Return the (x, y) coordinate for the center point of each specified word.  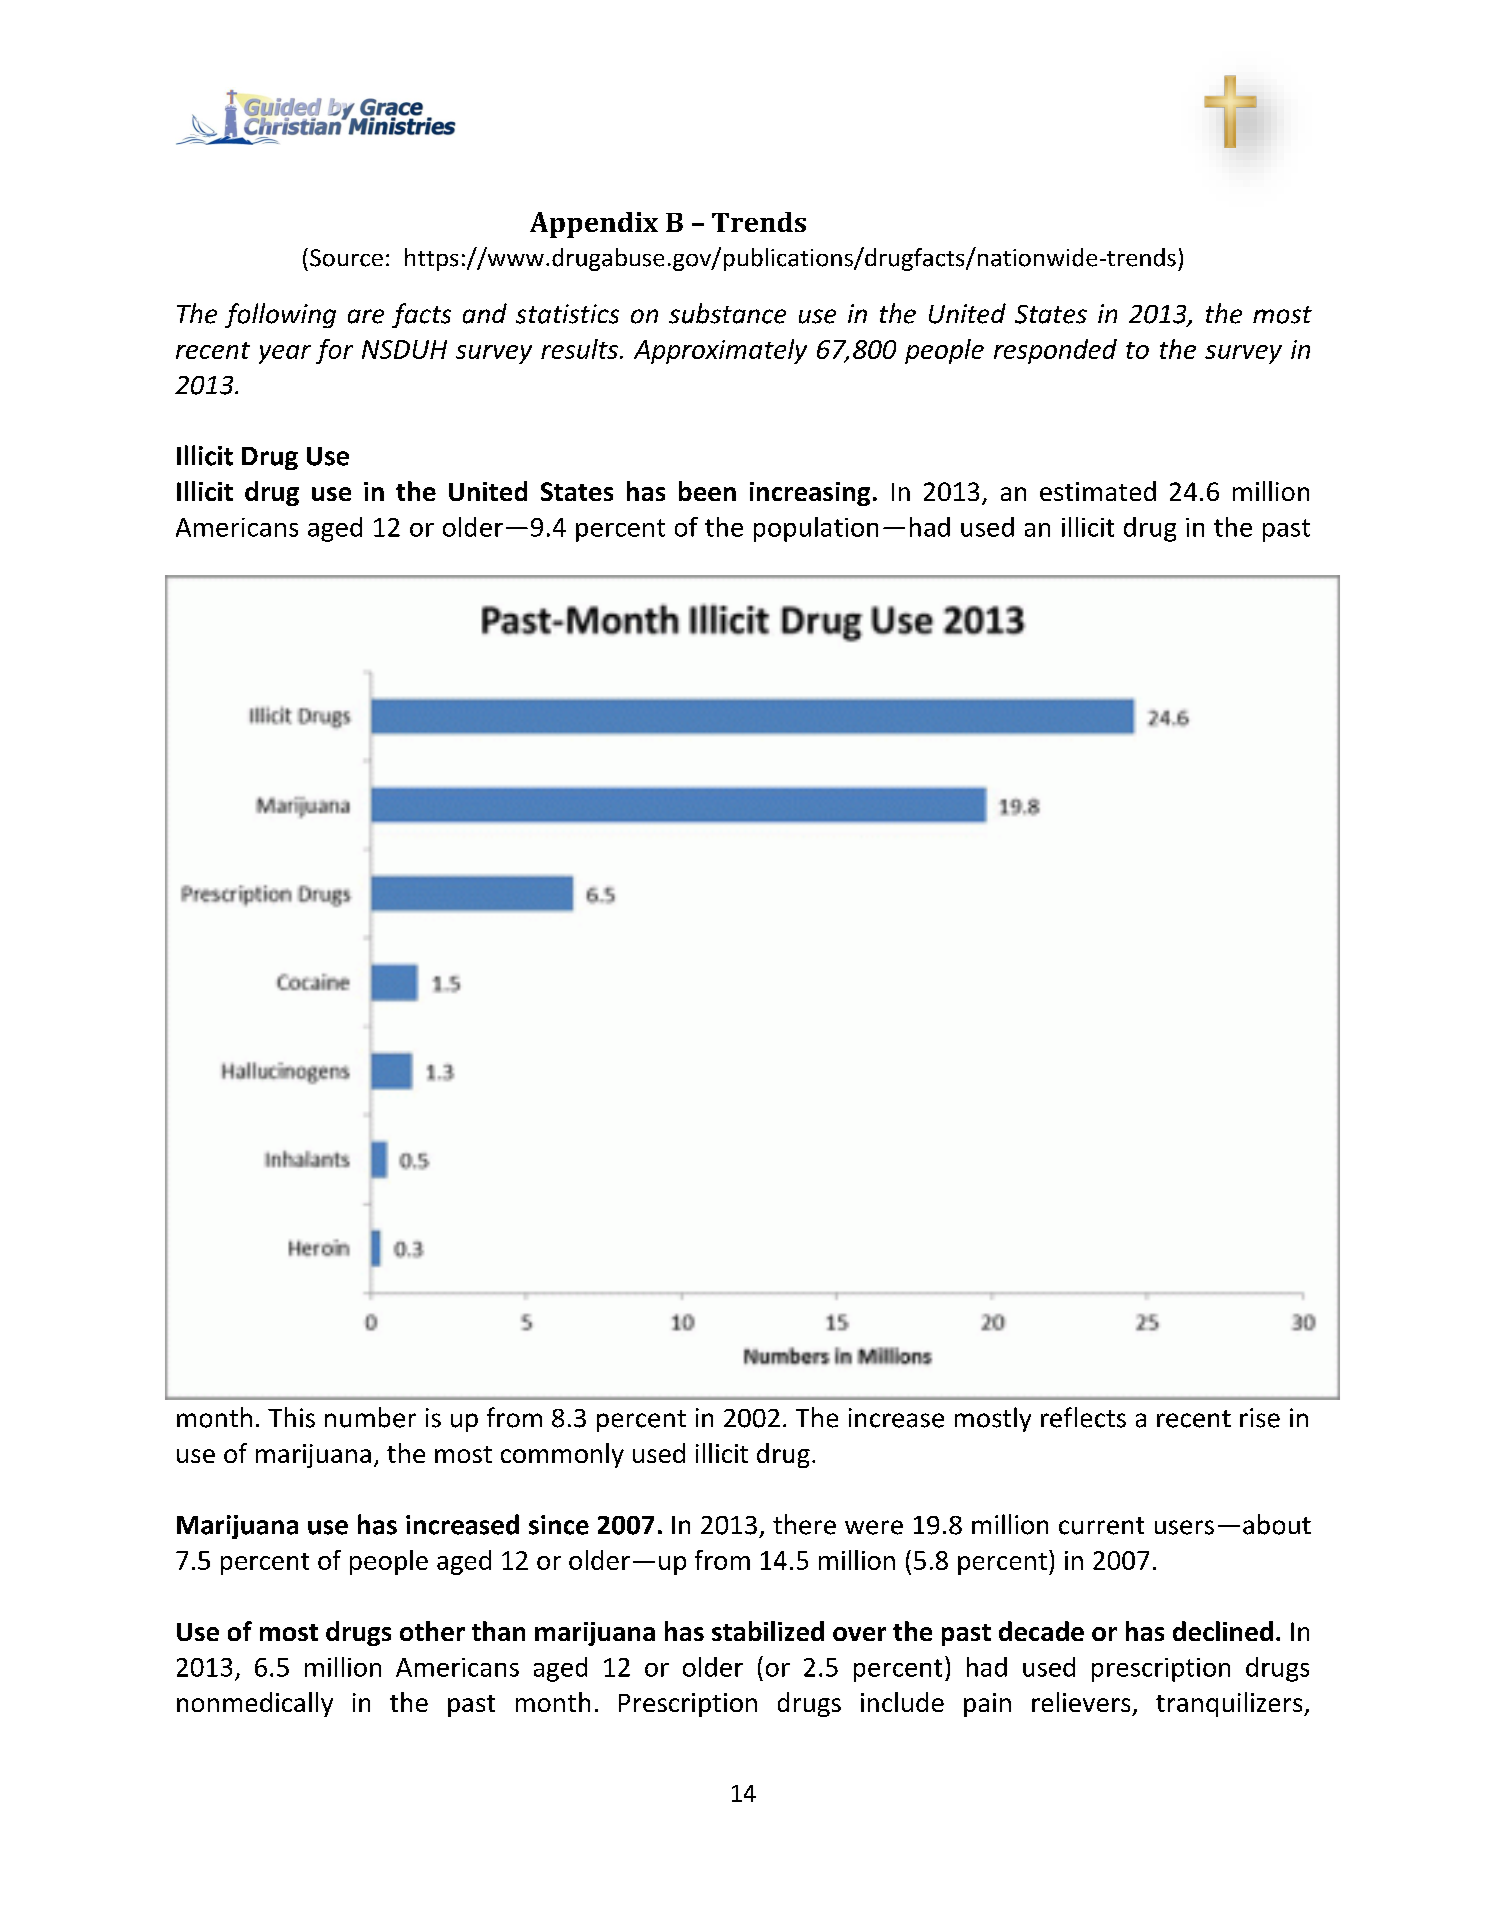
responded (1055, 351)
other (432, 1631)
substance (727, 313)
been (707, 491)
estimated (1098, 491)
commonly (562, 1455)
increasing (810, 494)
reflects (1083, 1417)
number (370, 1417)
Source (346, 258)
